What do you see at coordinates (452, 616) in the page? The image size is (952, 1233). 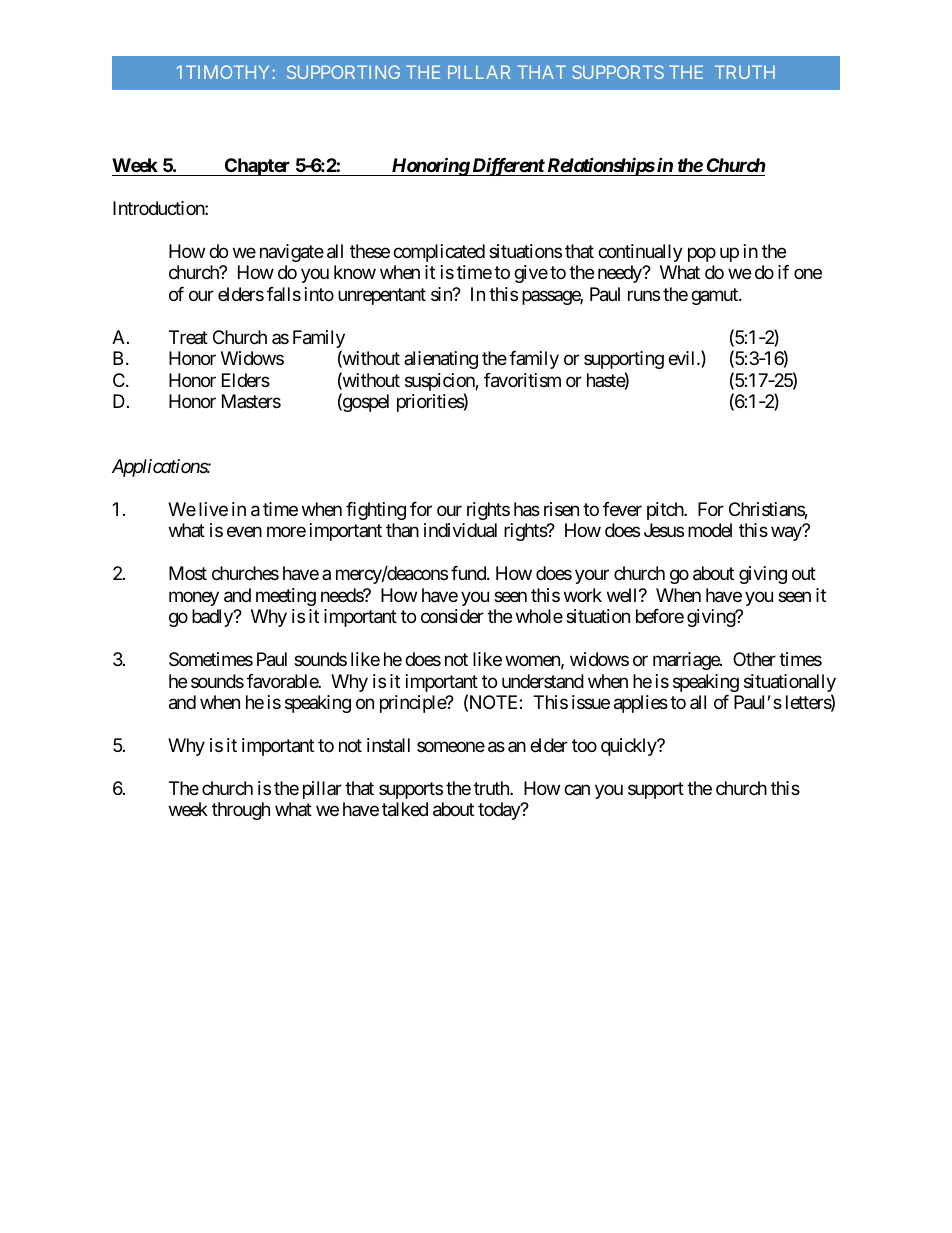 I see `consider` at bounding box center [452, 616].
